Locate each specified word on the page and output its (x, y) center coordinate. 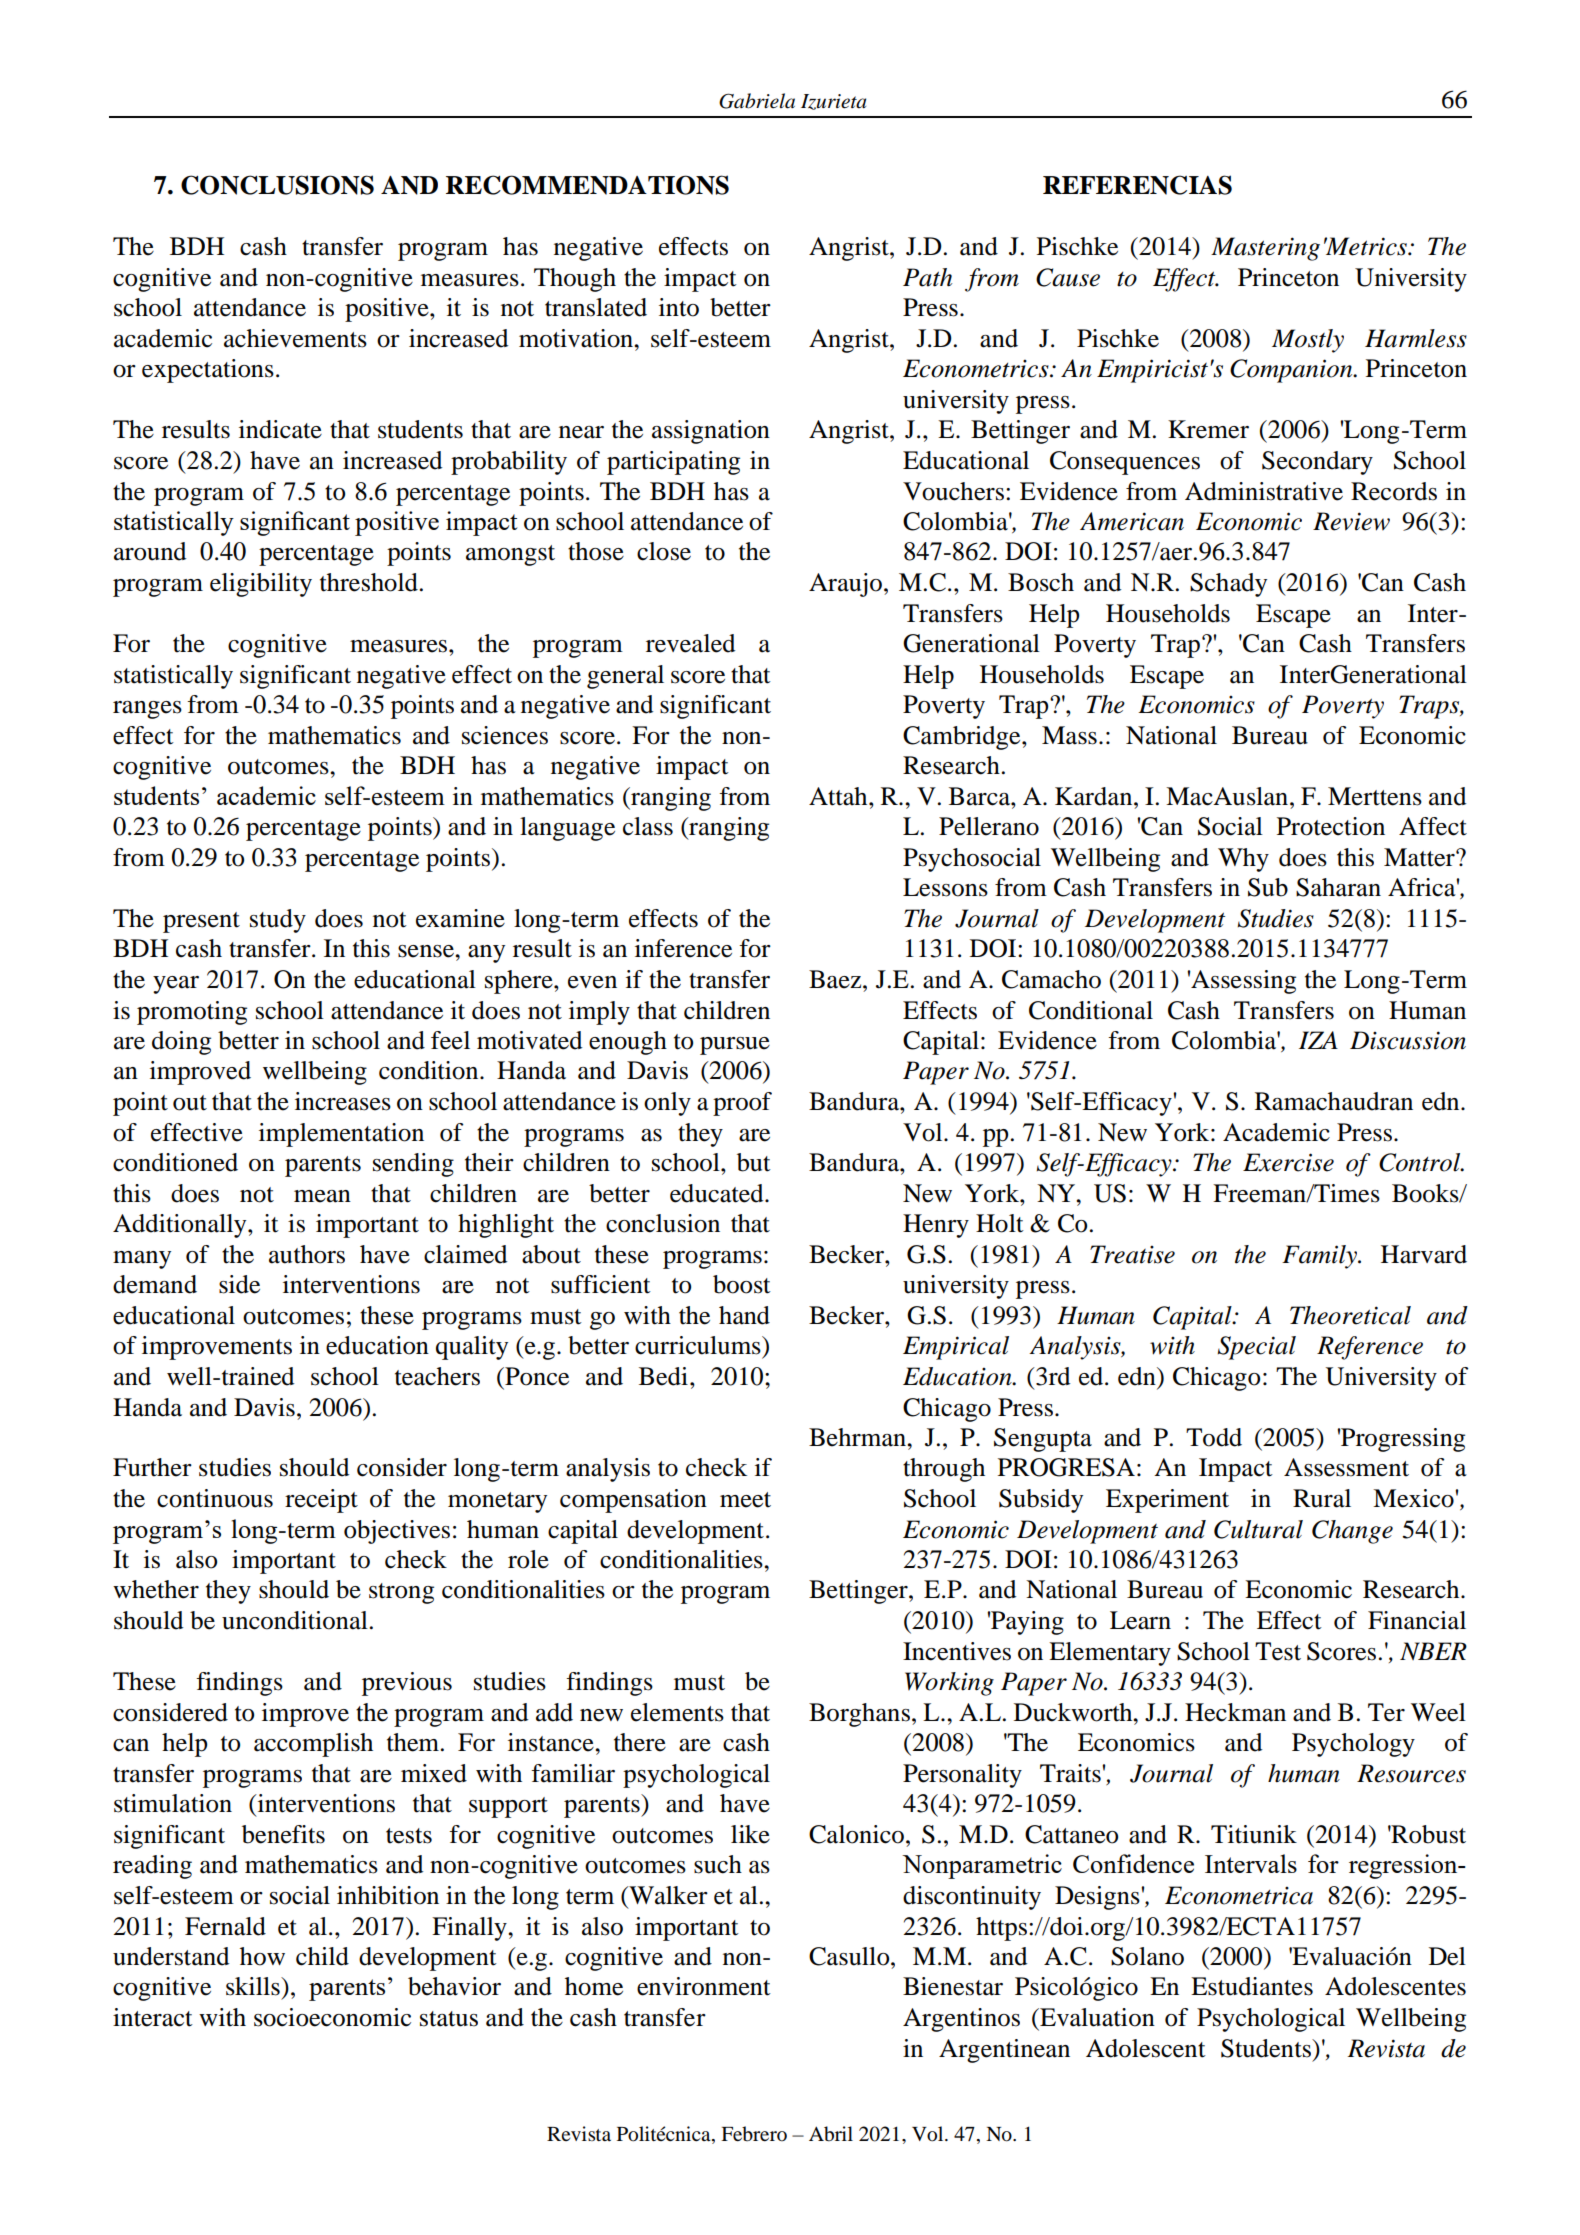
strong (401, 1593)
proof (742, 1104)
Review (1351, 521)
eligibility (261, 585)
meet (745, 1500)
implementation (341, 1135)
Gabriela (757, 101)
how (262, 1956)
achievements (295, 338)
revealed (690, 643)
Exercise (1288, 1162)
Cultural (1258, 1529)
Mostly (1308, 341)
